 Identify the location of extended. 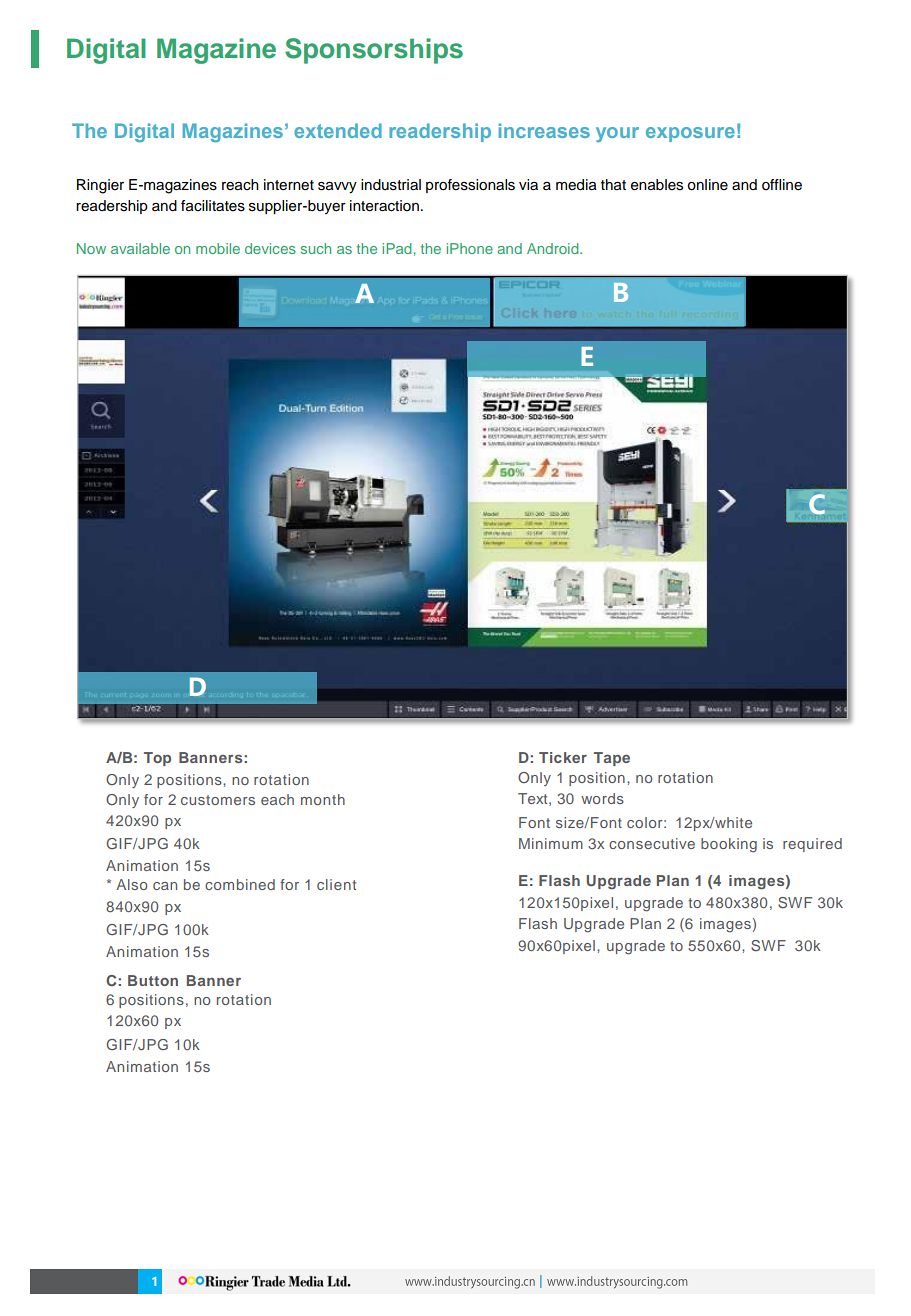
(338, 130).
